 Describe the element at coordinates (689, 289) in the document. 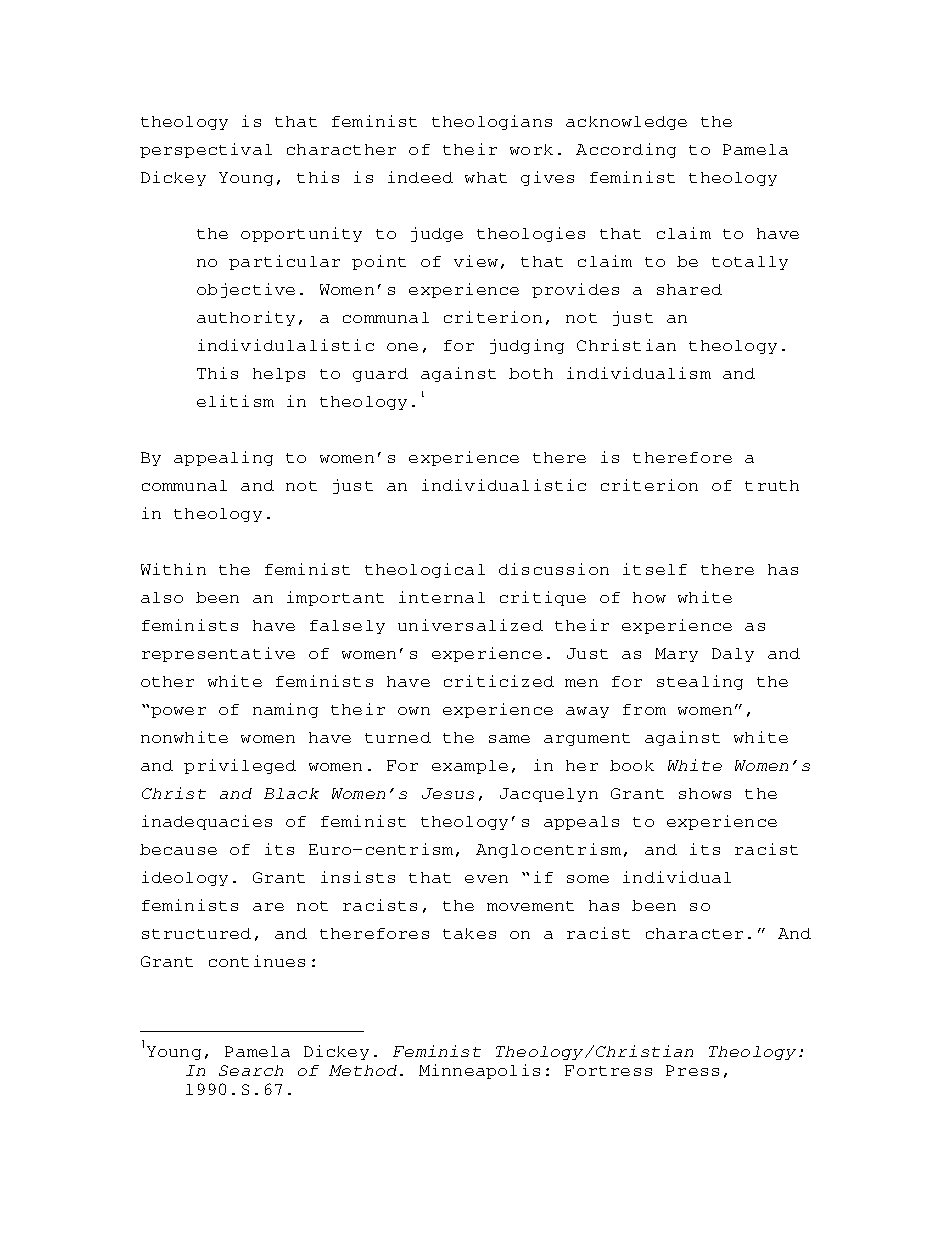

I see `shared` at that location.
